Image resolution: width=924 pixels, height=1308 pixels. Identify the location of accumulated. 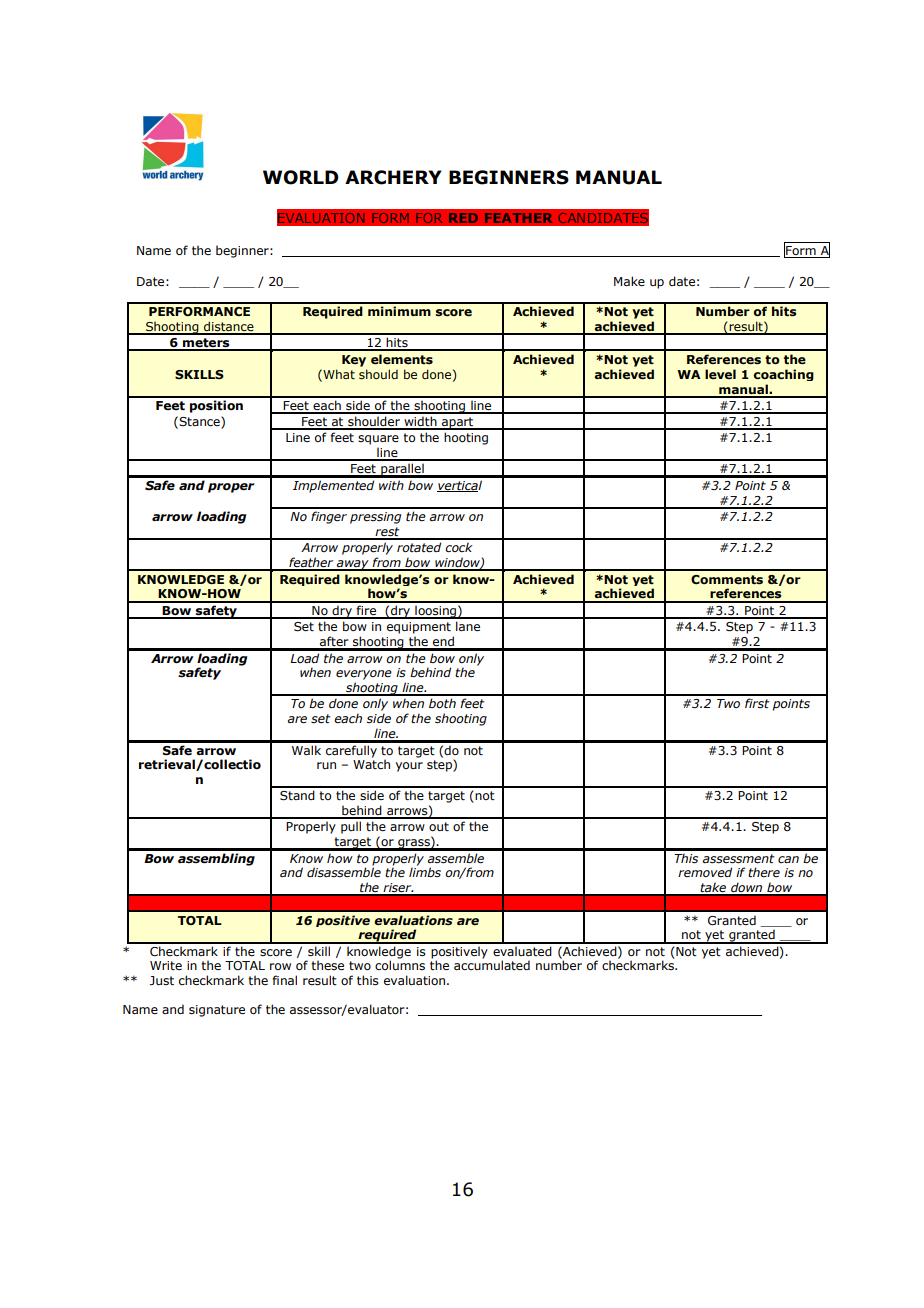
(492, 965).
